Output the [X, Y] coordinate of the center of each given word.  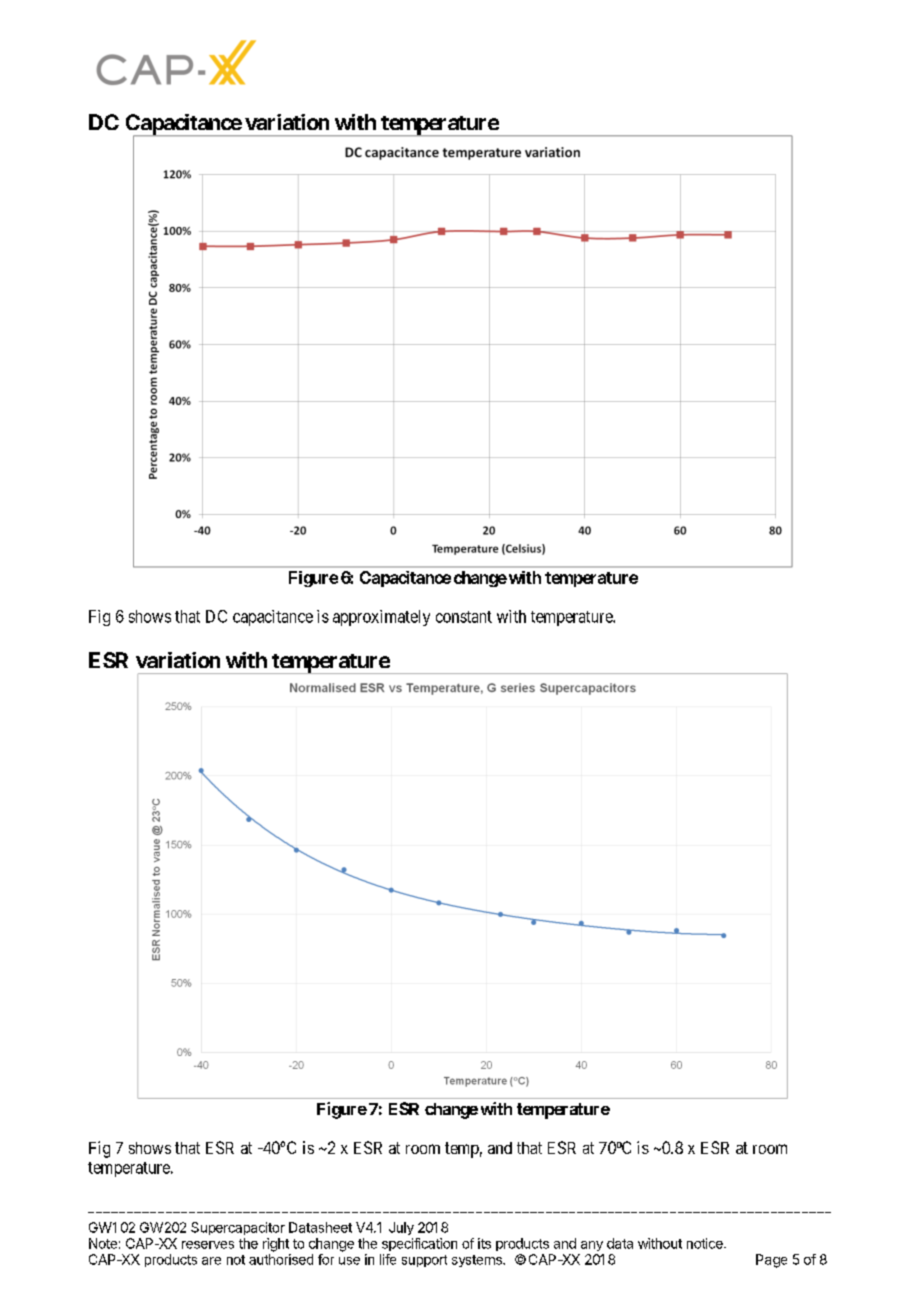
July [401, 1228]
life [388, 1259]
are [211, 1261]
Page [771, 1261]
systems [478, 1261]
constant [464, 617]
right [276, 1245]
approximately [381, 618]
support [424, 1261]
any [592, 1246]
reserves [208, 1245]
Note [103, 1243]
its [484, 1243]
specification [419, 1244]
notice [706, 1243]
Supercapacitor [238, 1228]
